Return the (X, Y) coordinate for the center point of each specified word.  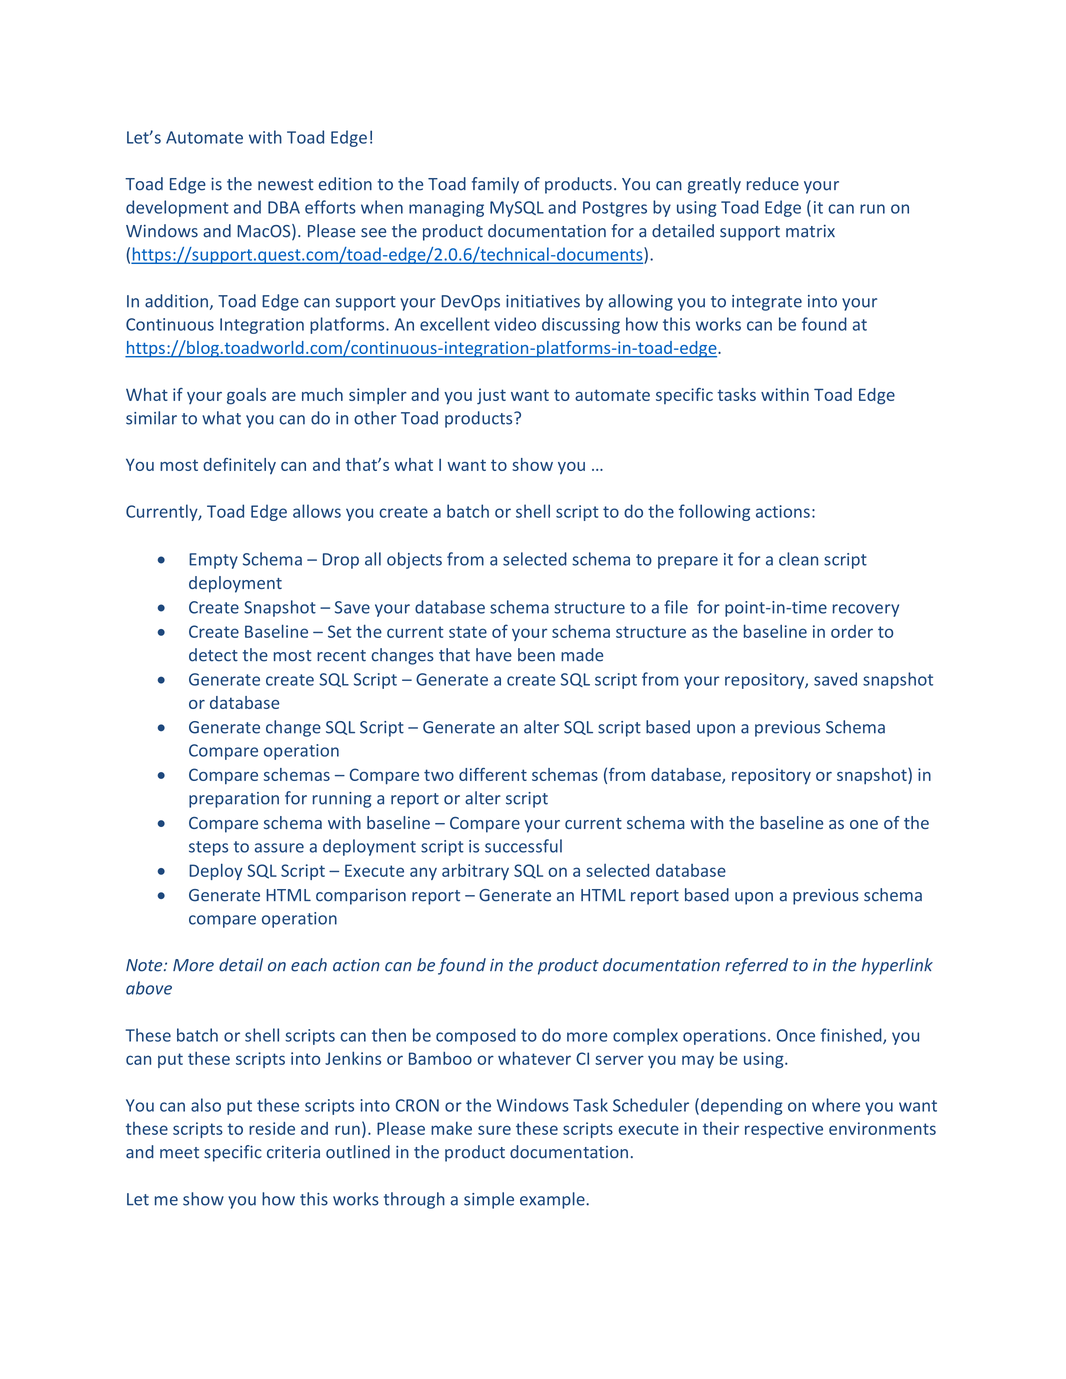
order (852, 631)
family (495, 185)
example (553, 1200)
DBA (284, 207)
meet (179, 1153)
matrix (810, 231)
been (536, 655)
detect (213, 655)
